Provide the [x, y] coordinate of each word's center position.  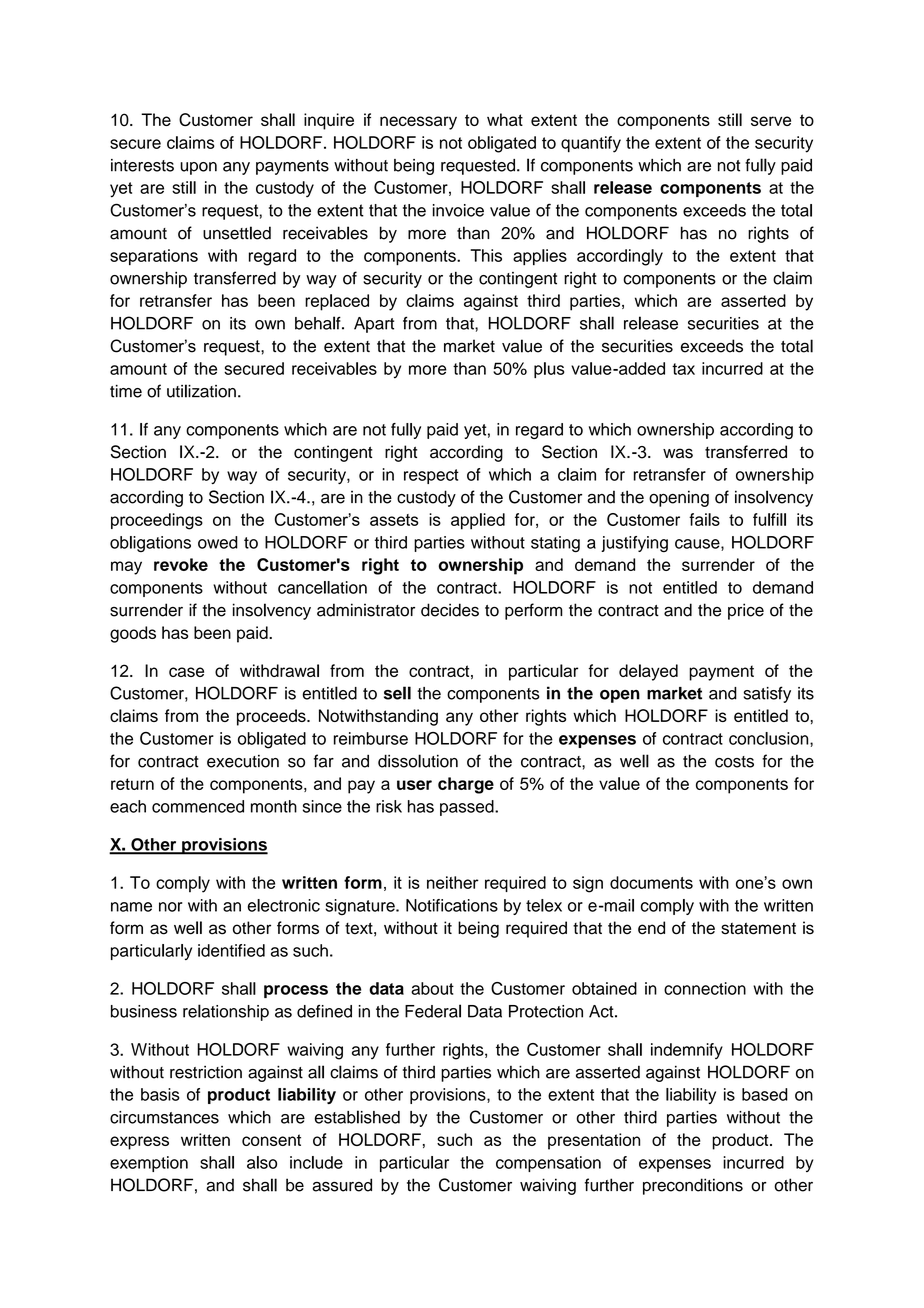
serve [771, 121]
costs [734, 762]
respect [431, 476]
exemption [149, 1164]
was [678, 453]
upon [198, 168]
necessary [418, 123]
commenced [198, 806]
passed [468, 808]
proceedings [157, 521]
